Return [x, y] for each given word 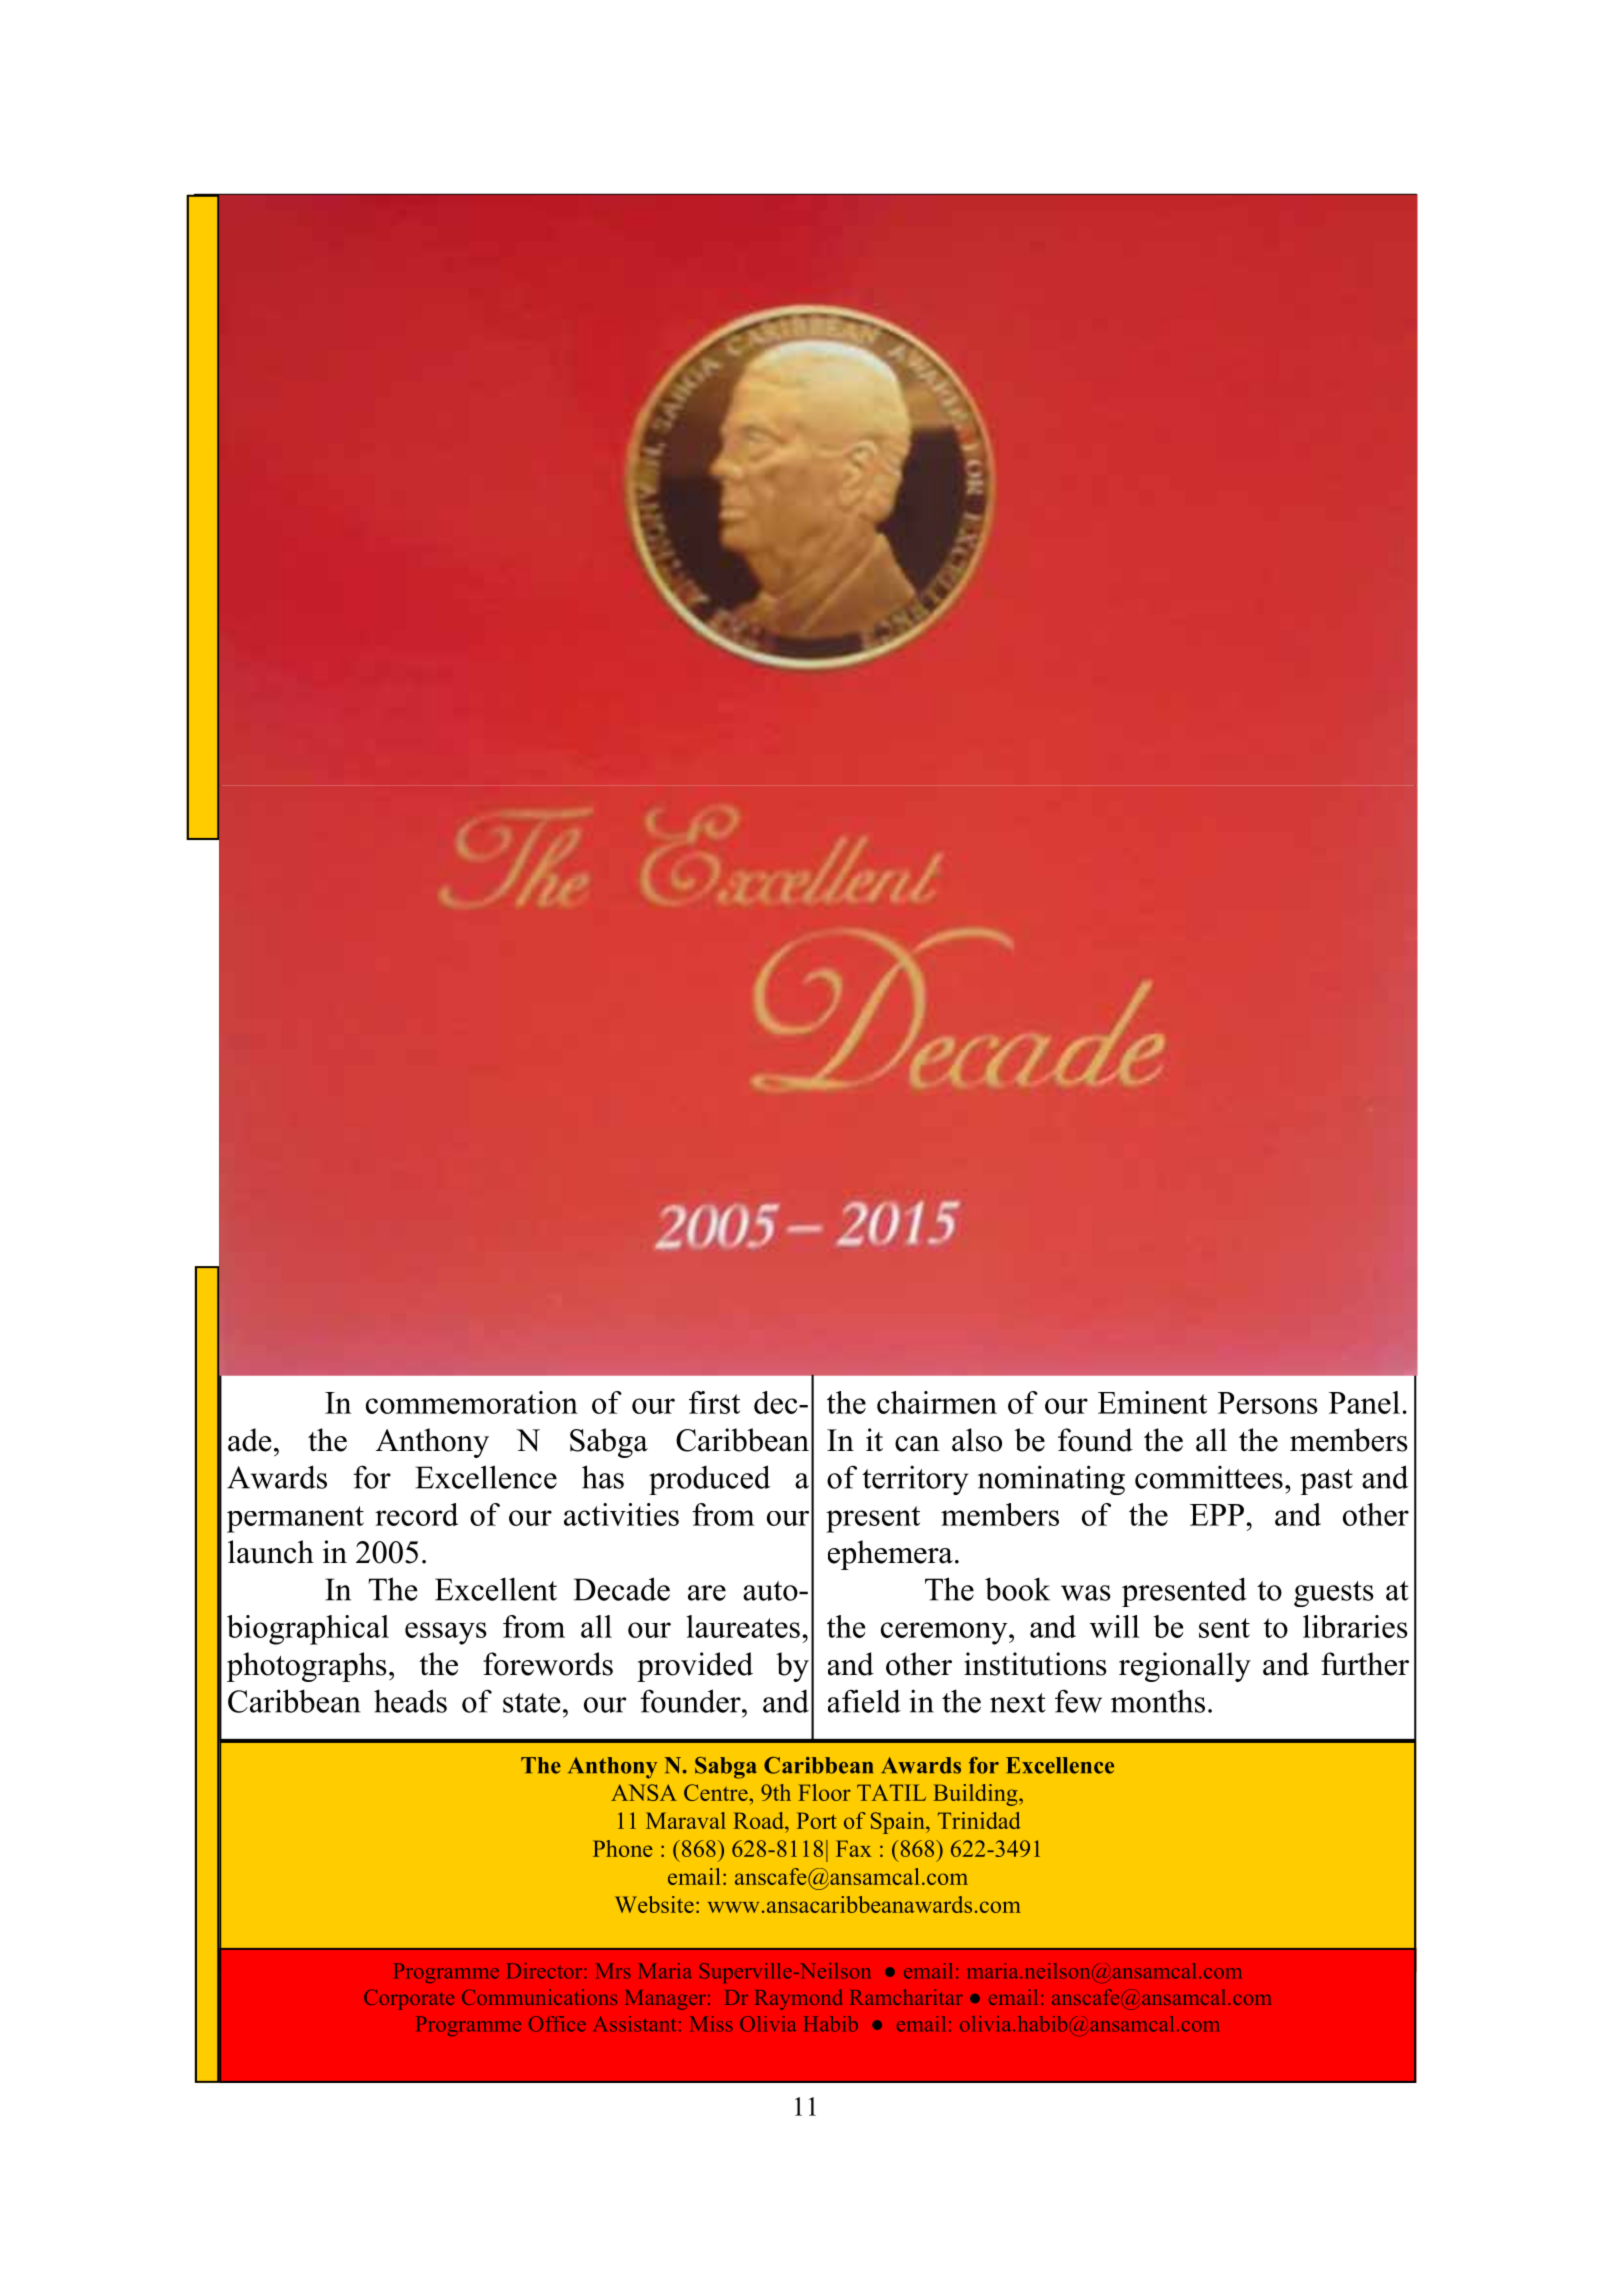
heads [410, 1701]
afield [864, 1701]
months [1158, 1701]
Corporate [409, 1999]
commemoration [472, 1402]
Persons [1268, 1403]
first [714, 1402]
